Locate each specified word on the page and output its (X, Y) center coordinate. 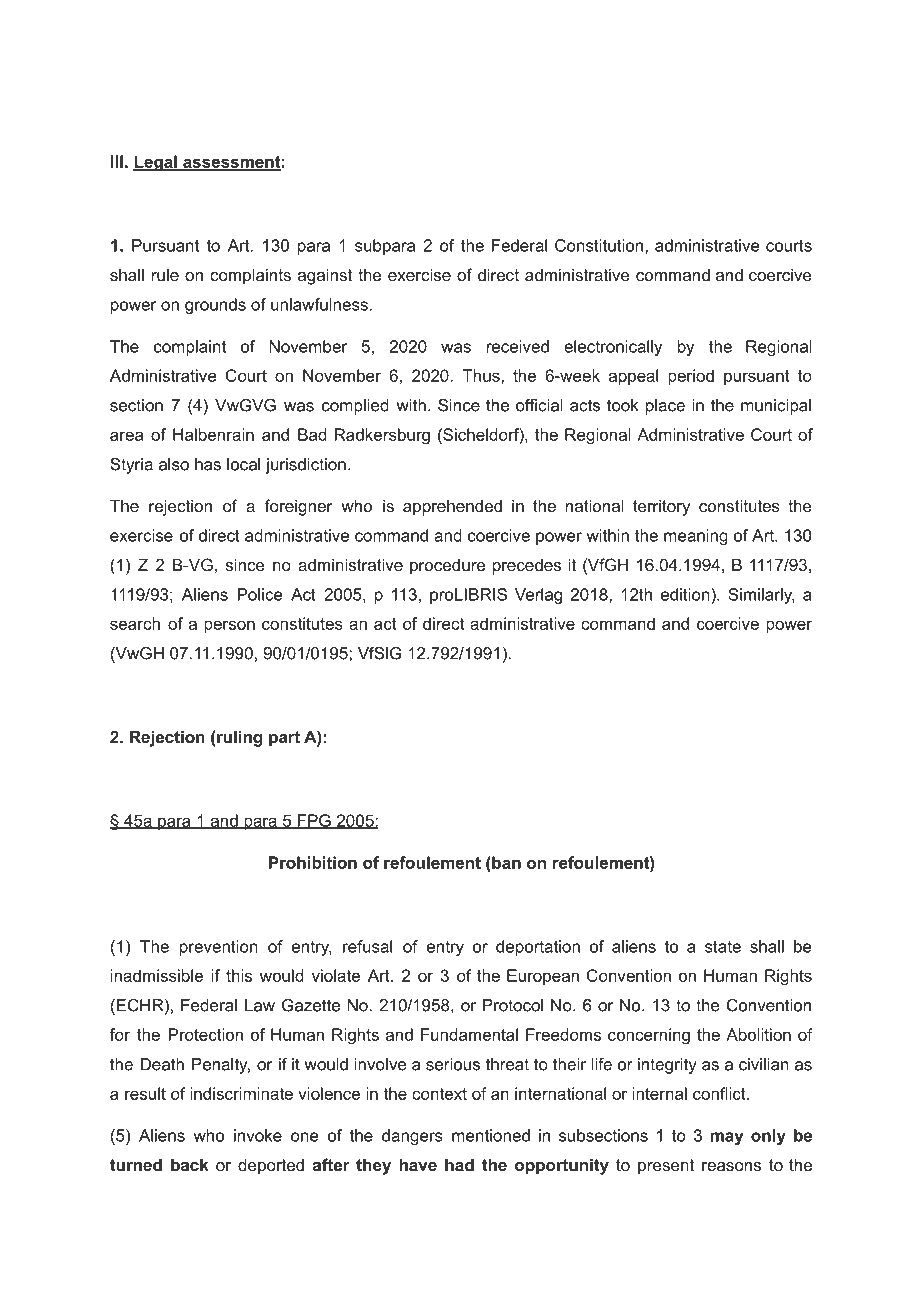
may (726, 1138)
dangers (412, 1137)
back (190, 1164)
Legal (156, 163)
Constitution (599, 245)
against (325, 276)
